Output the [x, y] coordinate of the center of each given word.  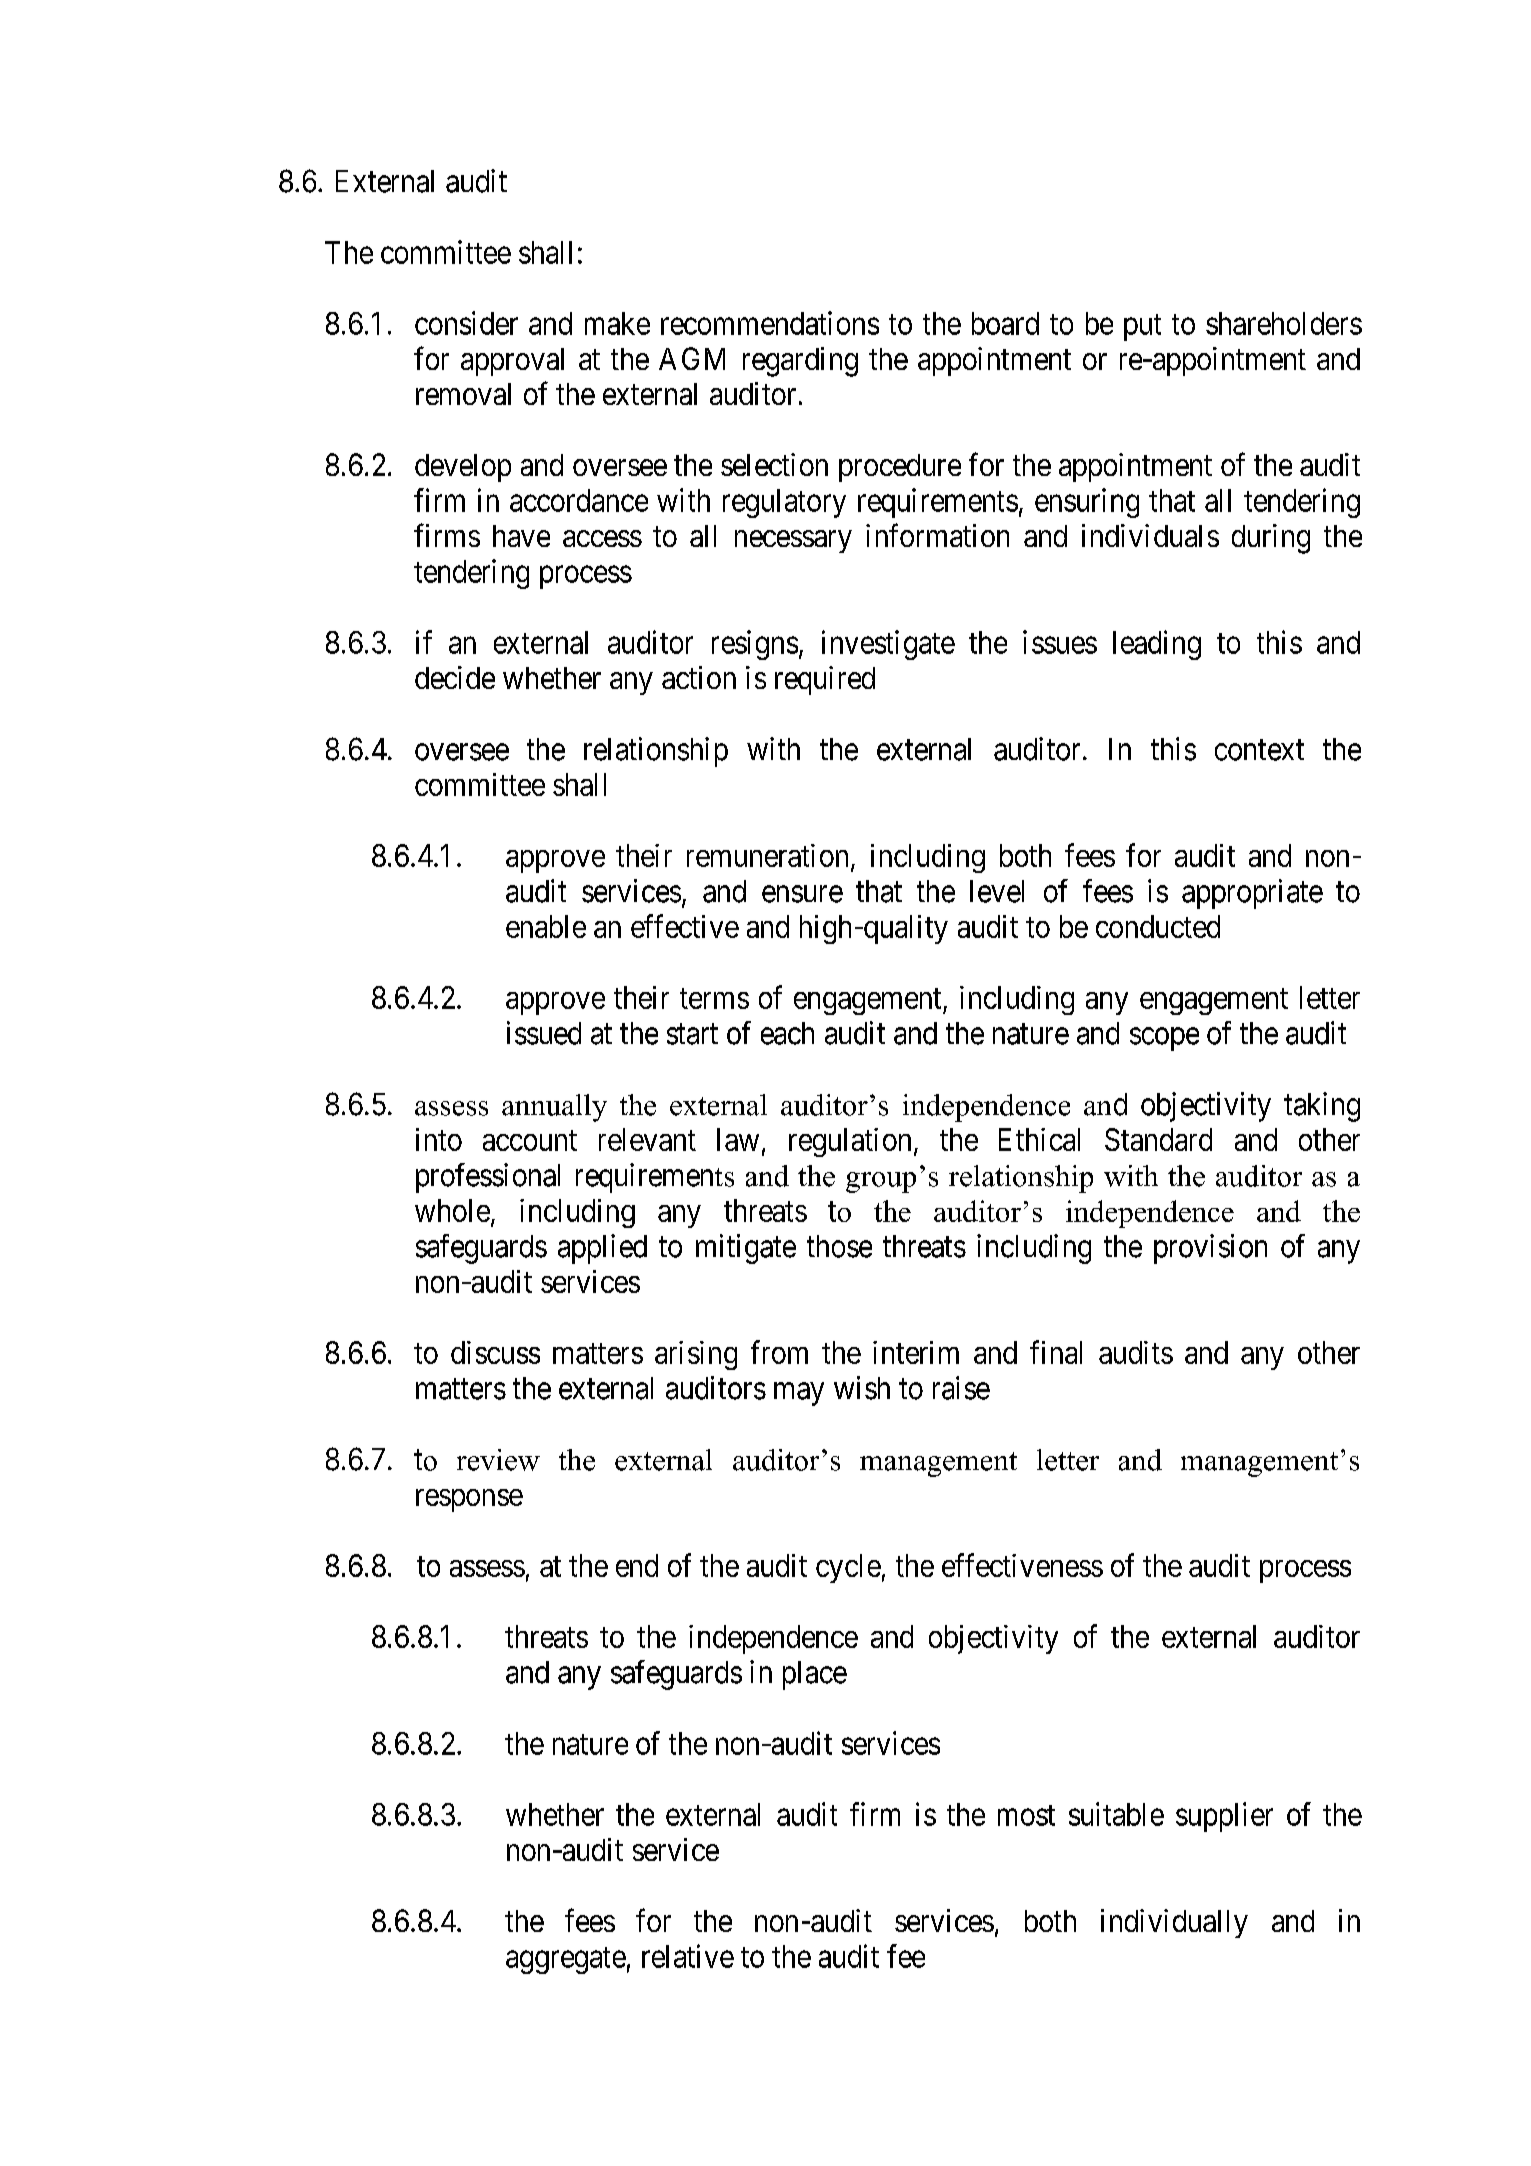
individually [1174, 1923]
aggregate [566, 1960]
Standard [1158, 1139]
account [530, 1140]
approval [512, 362]
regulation [850, 1142]
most [1026, 1815]
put [1142, 327]
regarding [800, 362]
